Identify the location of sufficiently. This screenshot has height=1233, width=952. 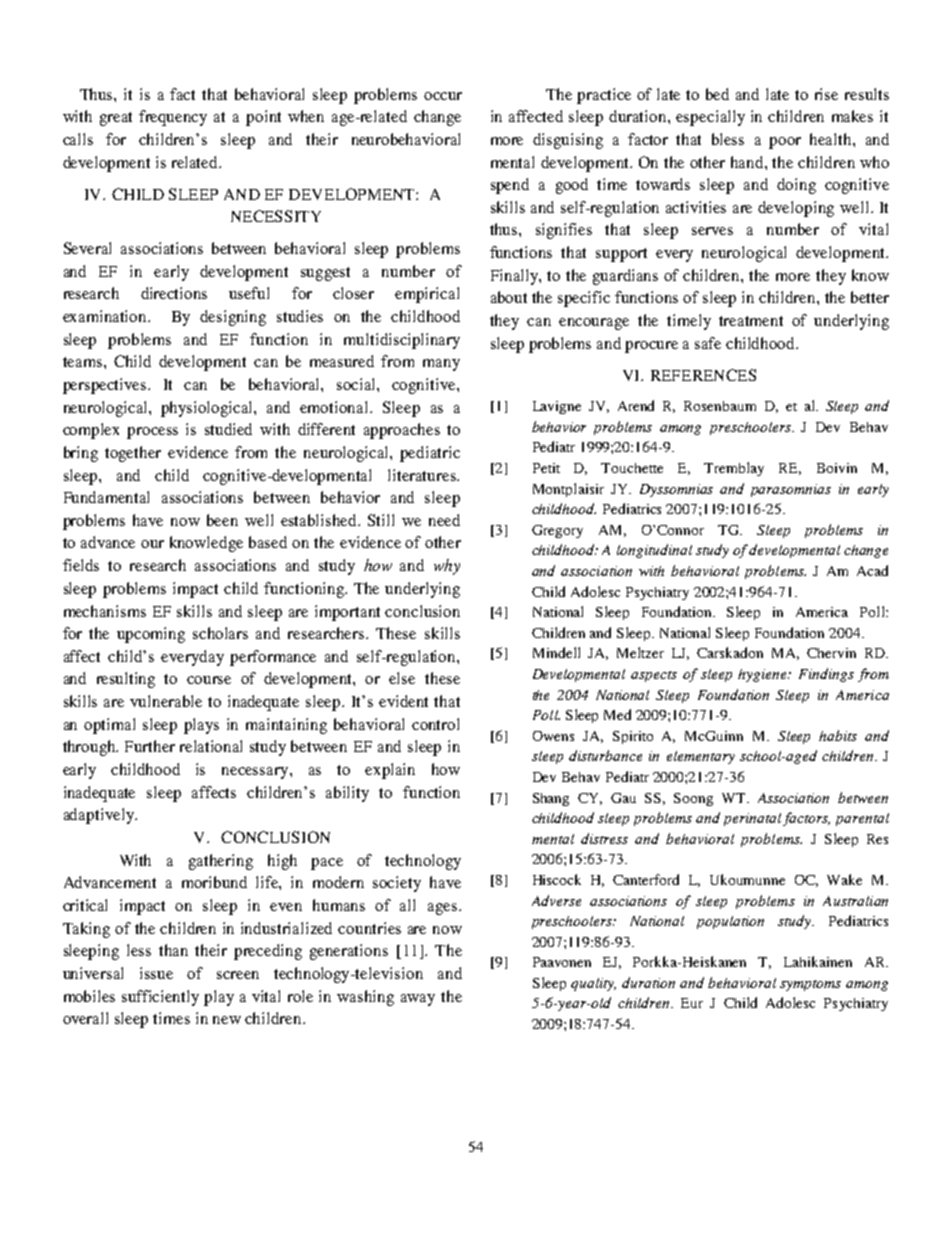
(160, 998).
